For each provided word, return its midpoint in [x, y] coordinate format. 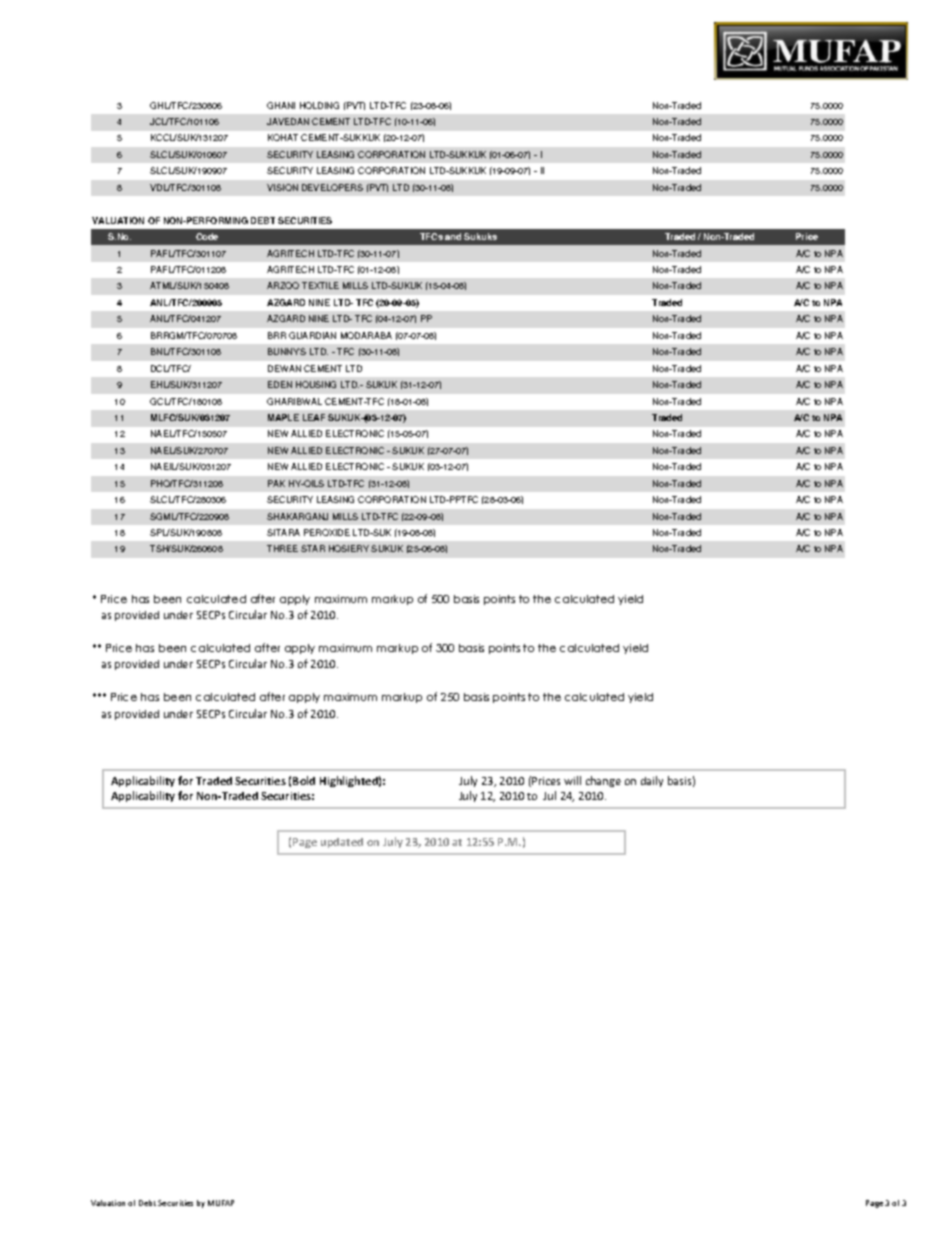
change [603, 781]
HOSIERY [349, 548]
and [453, 236]
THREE [282, 548]
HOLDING [319, 105]
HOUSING [316, 384]
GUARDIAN [312, 335]
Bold [304, 780]
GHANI [281, 105]
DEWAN [284, 368]
